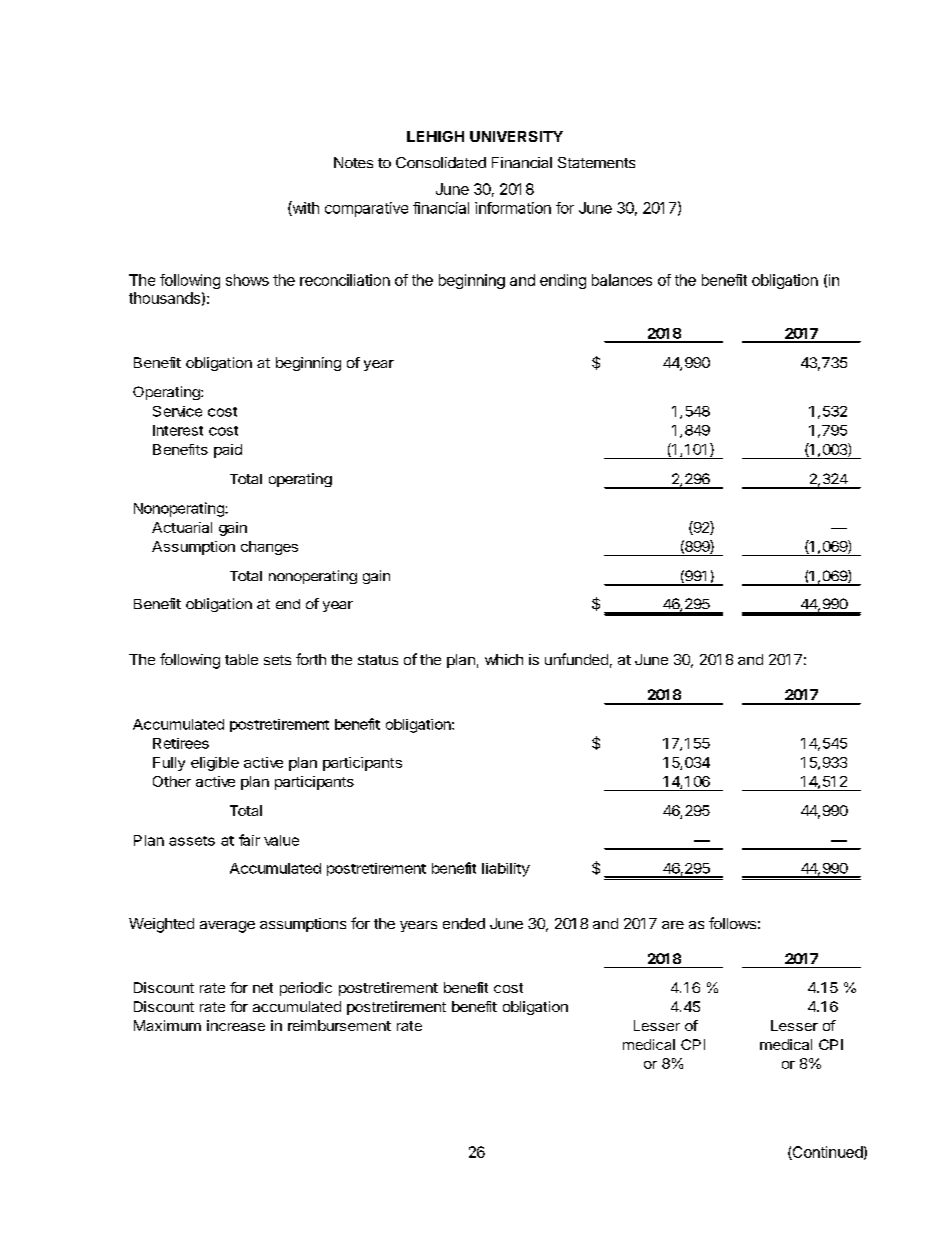 This document has height=1233, width=952. What do you see at coordinates (378, 660) in the document?
I see `status` at bounding box center [378, 660].
